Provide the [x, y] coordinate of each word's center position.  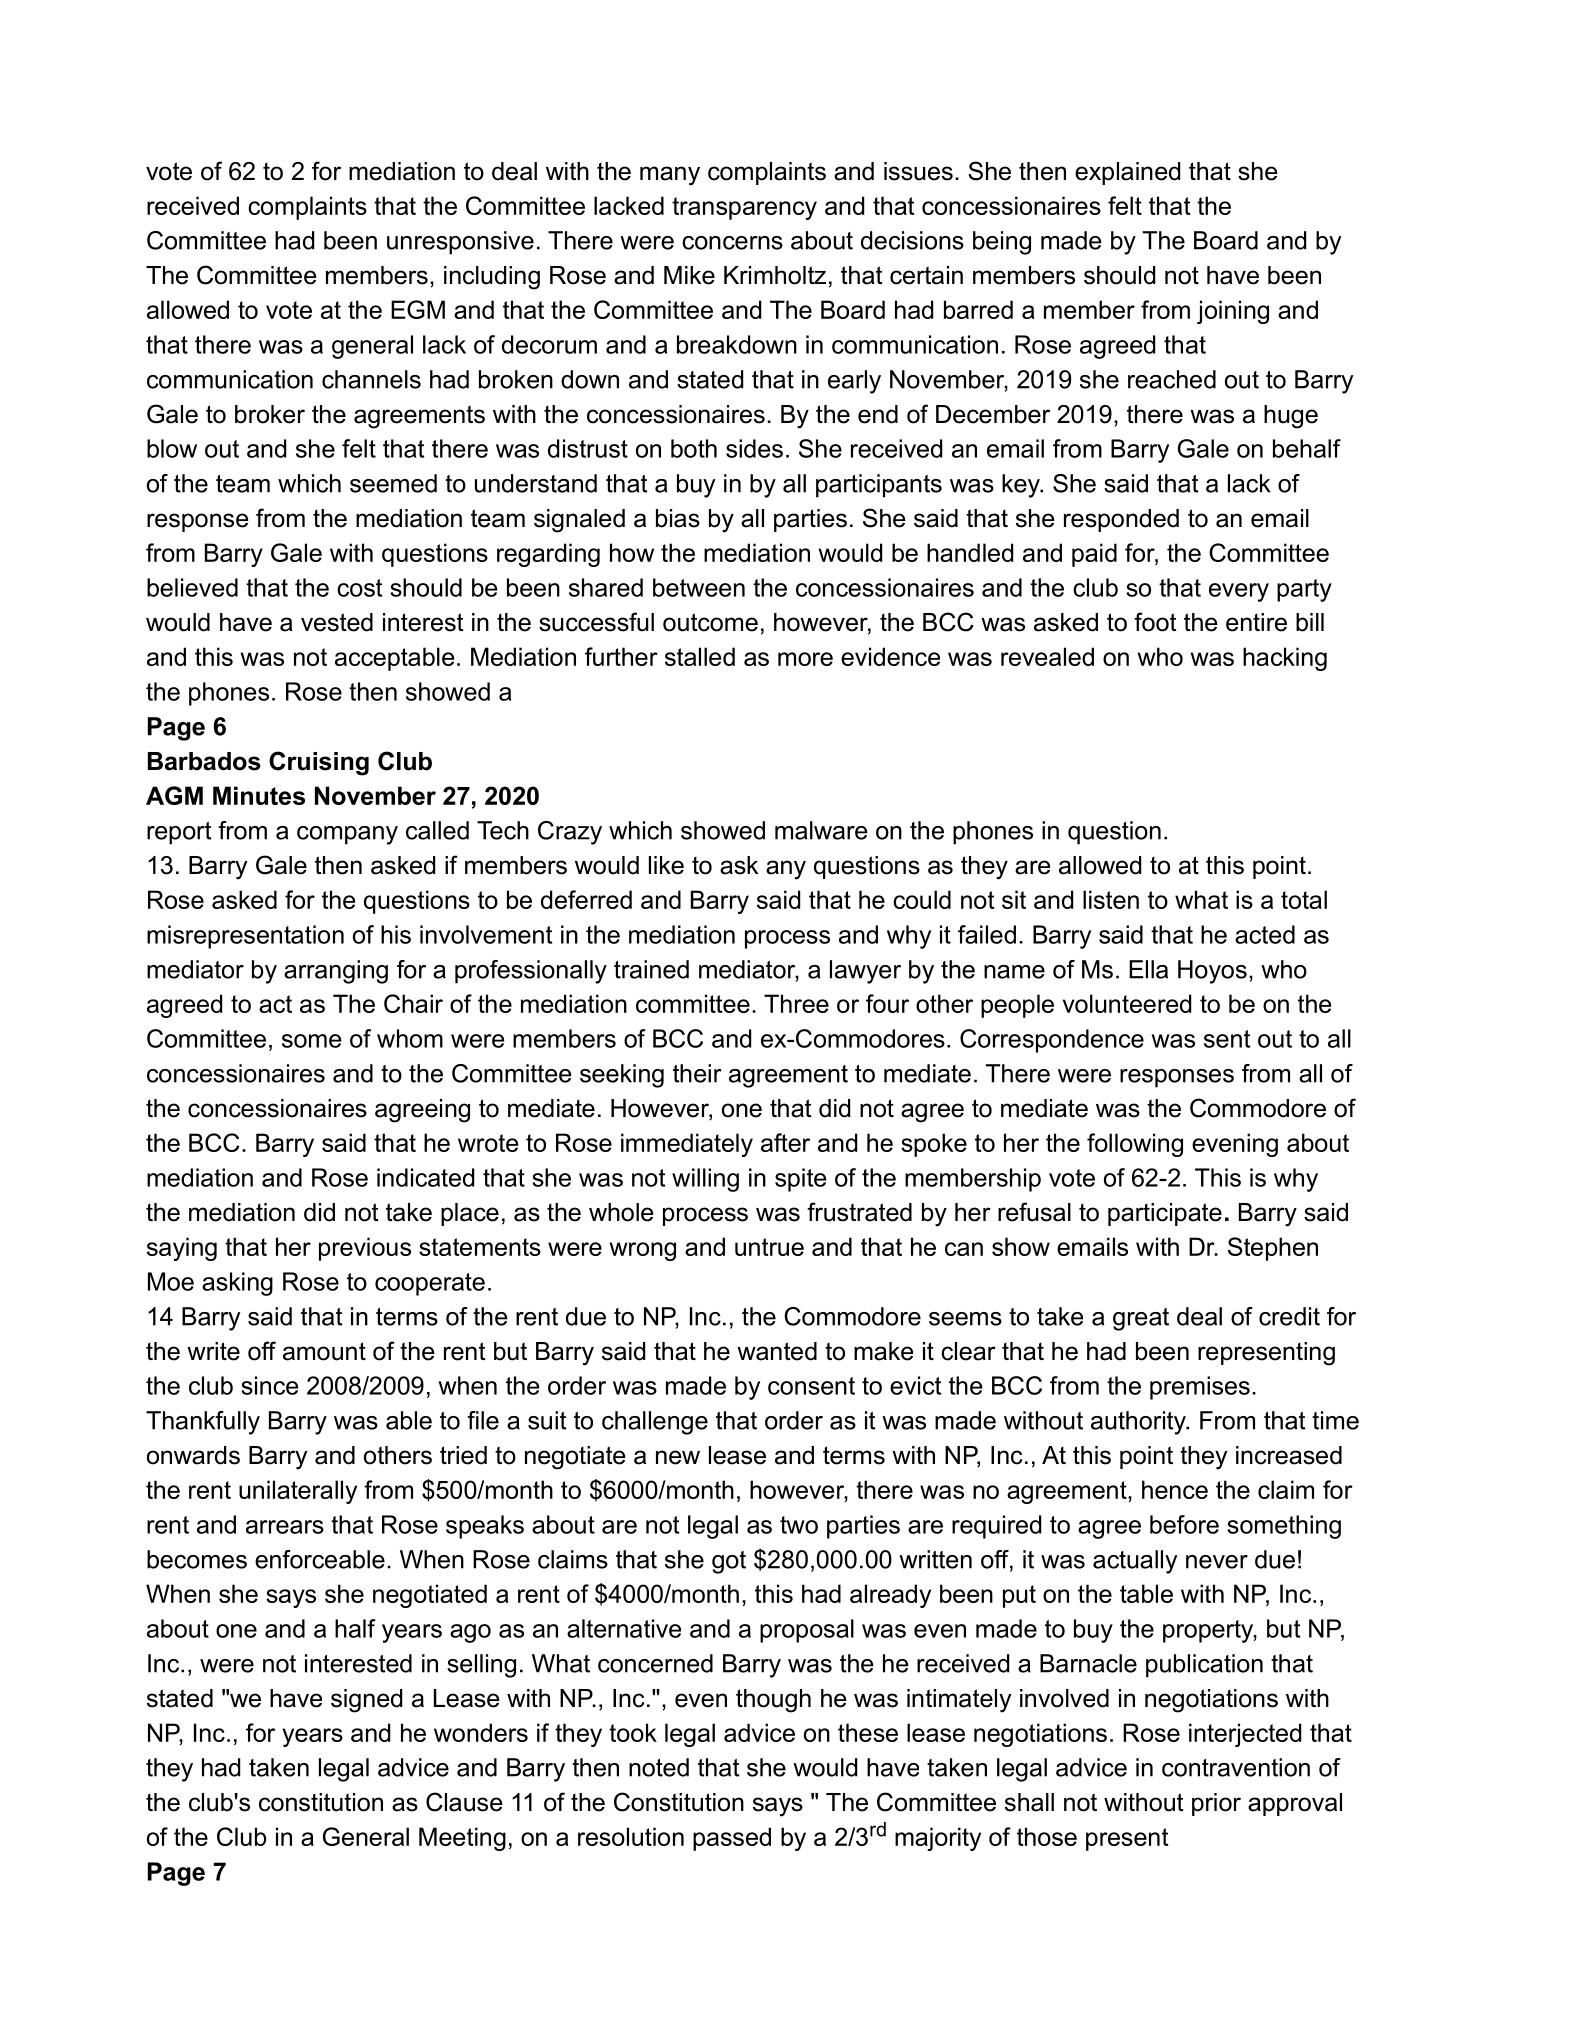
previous [365, 1249]
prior [1216, 1804]
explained [1127, 173]
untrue [769, 1247]
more [805, 659]
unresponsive [460, 243]
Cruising [319, 763]
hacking [1285, 659]
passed [732, 1839]
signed [366, 1701]
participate [1165, 1214]
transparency [744, 208]
